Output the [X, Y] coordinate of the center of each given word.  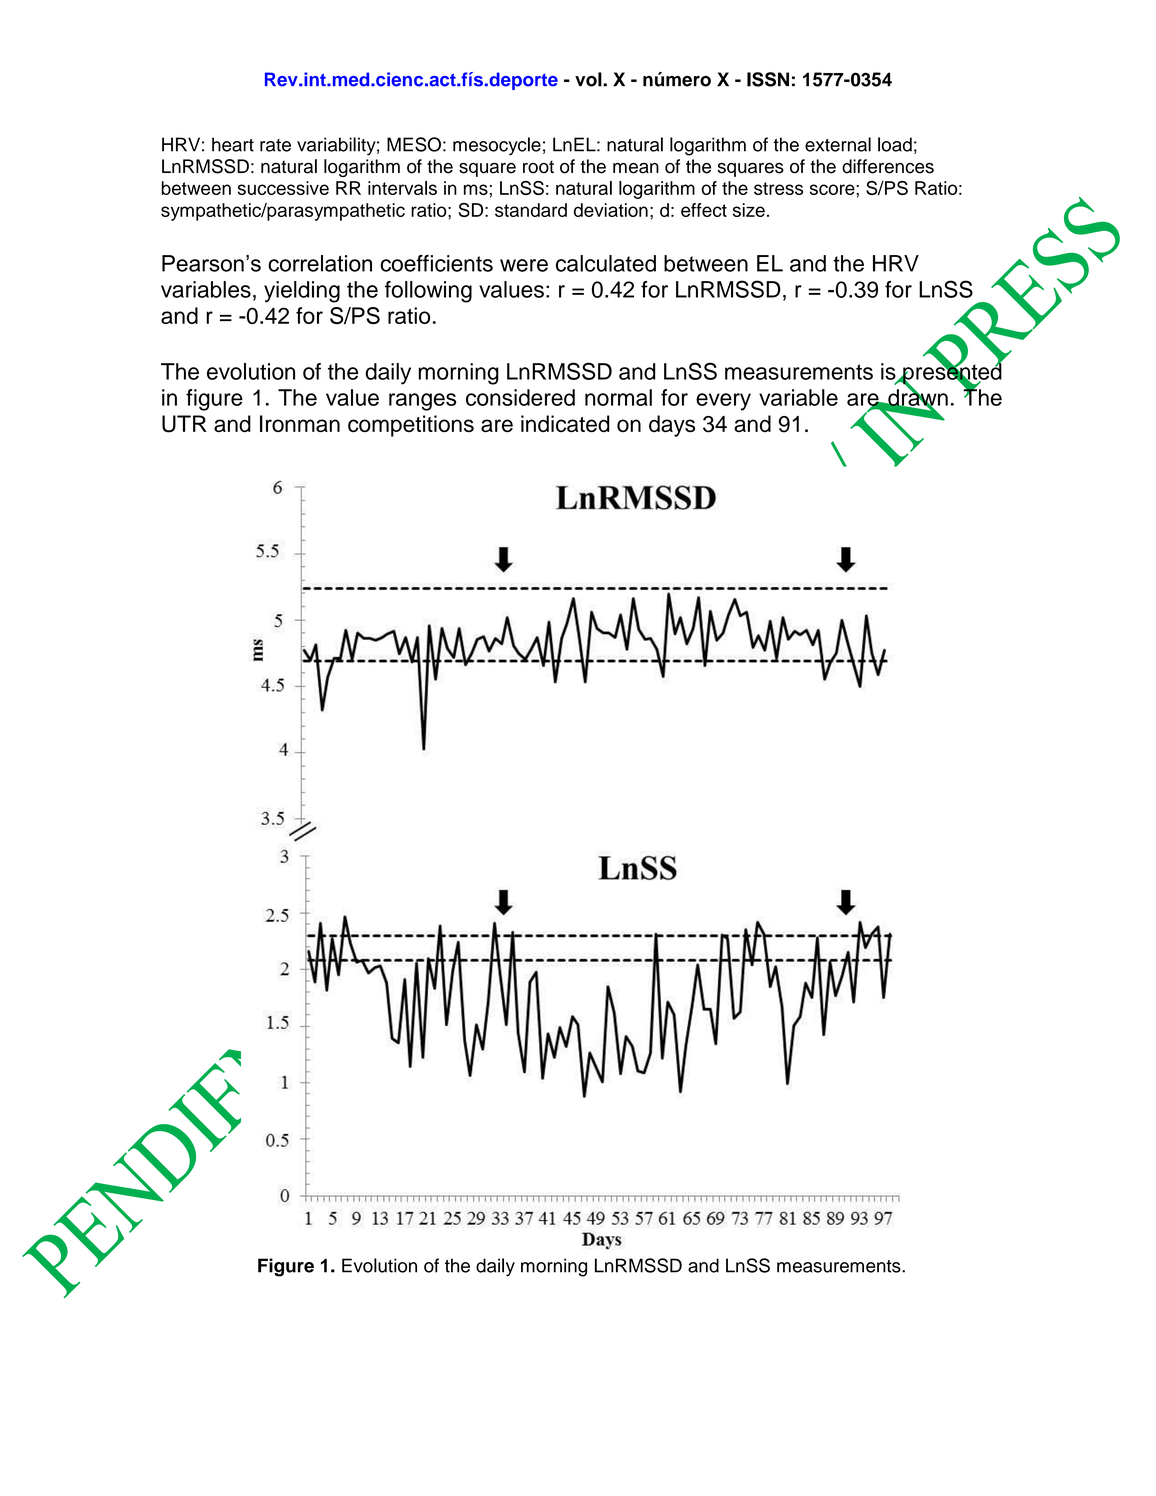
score [833, 189]
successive [283, 188]
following [428, 292]
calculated [606, 263]
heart [233, 144]
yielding [302, 292]
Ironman [300, 423]
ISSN [768, 79]
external [838, 144]
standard [531, 210]
